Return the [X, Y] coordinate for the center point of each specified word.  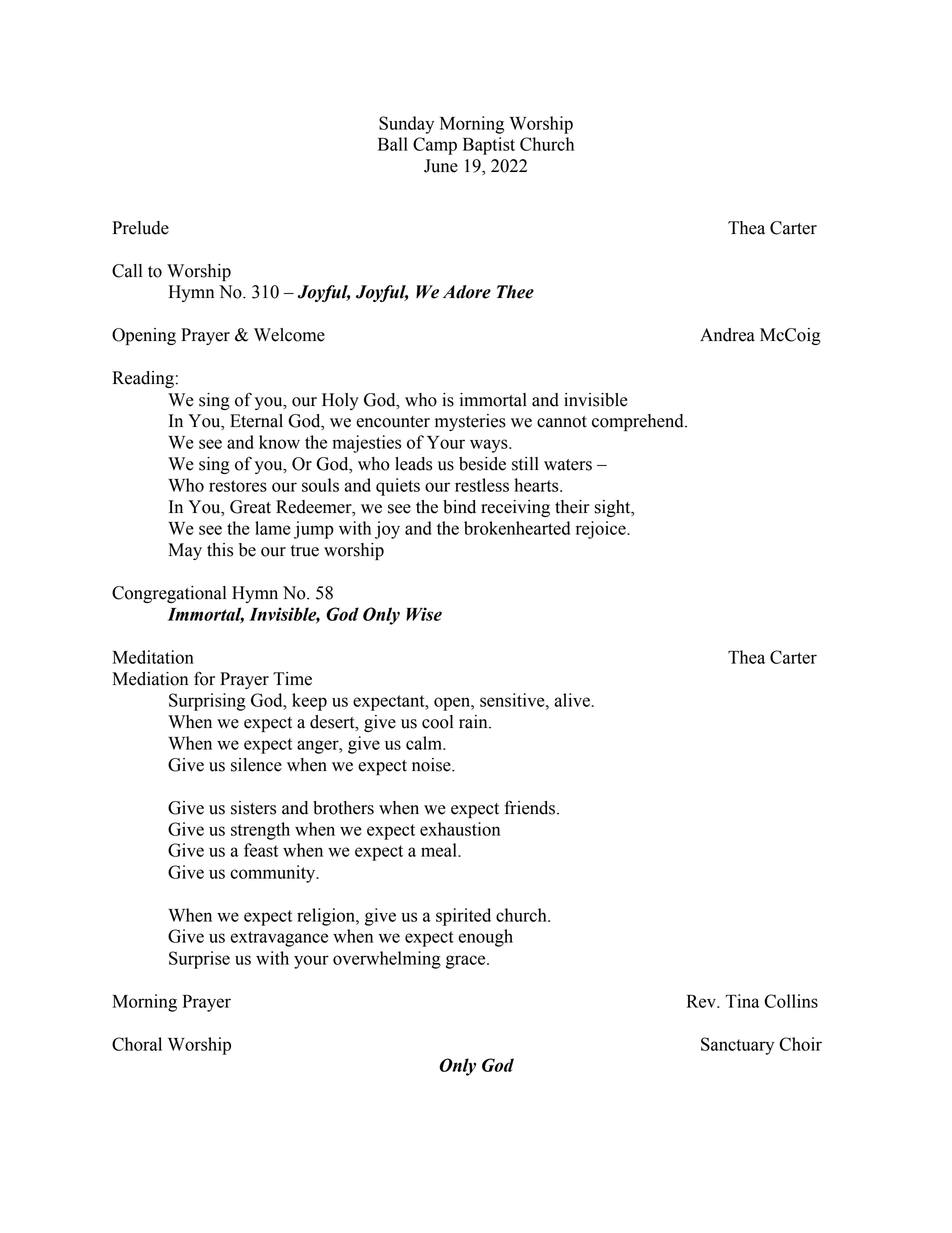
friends [531, 807]
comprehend [639, 422]
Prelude [140, 228]
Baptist [489, 146]
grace [467, 962]
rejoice [602, 530]
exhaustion [460, 829]
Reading [143, 379]
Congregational [169, 594]
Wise [424, 614]
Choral [137, 1044]
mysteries [470, 422]
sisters [253, 808]
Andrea [727, 335]
